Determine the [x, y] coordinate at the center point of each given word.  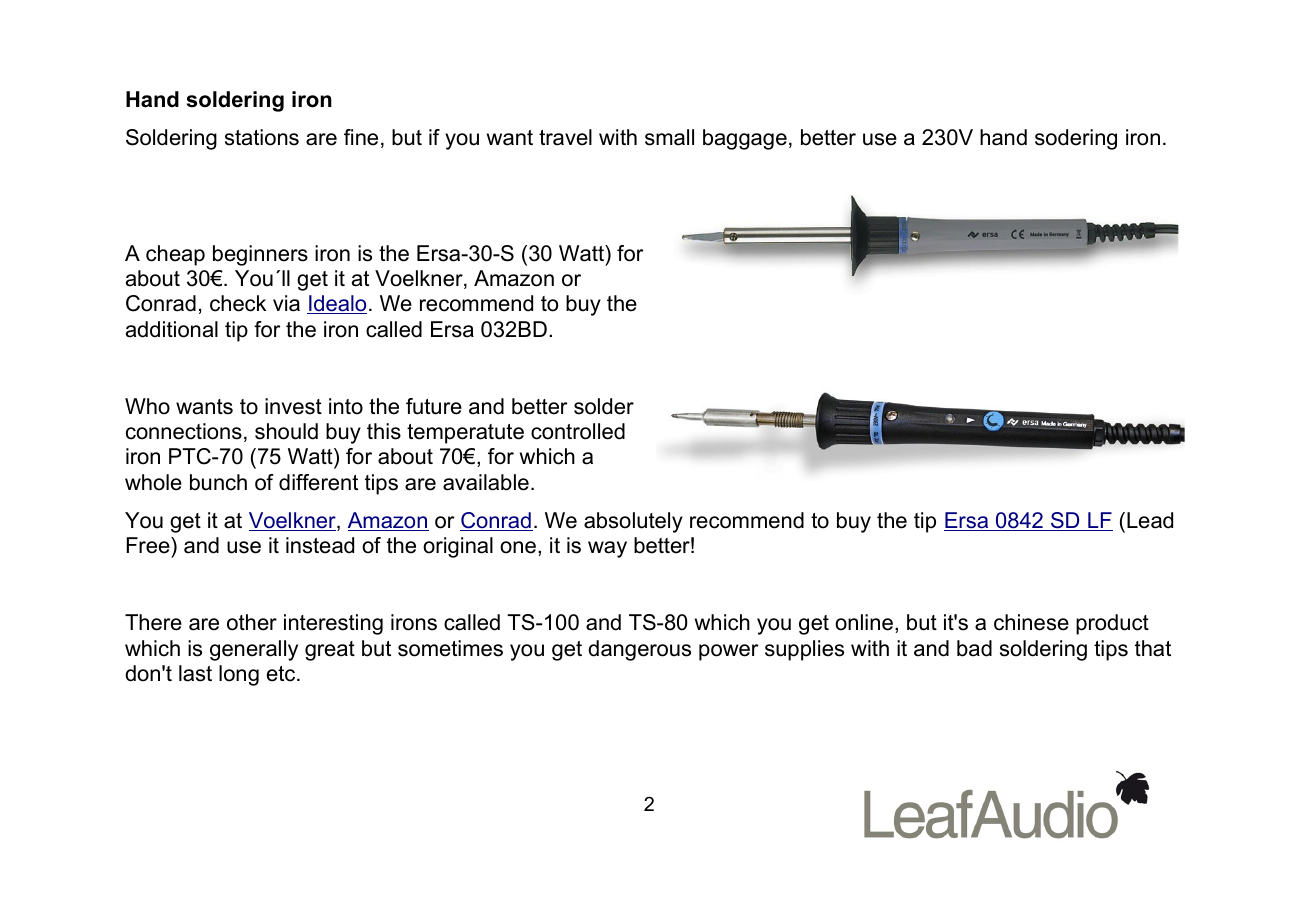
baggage [745, 139]
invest [293, 406]
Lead [1150, 520]
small [669, 137]
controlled [578, 431]
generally [254, 650]
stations [262, 137]
